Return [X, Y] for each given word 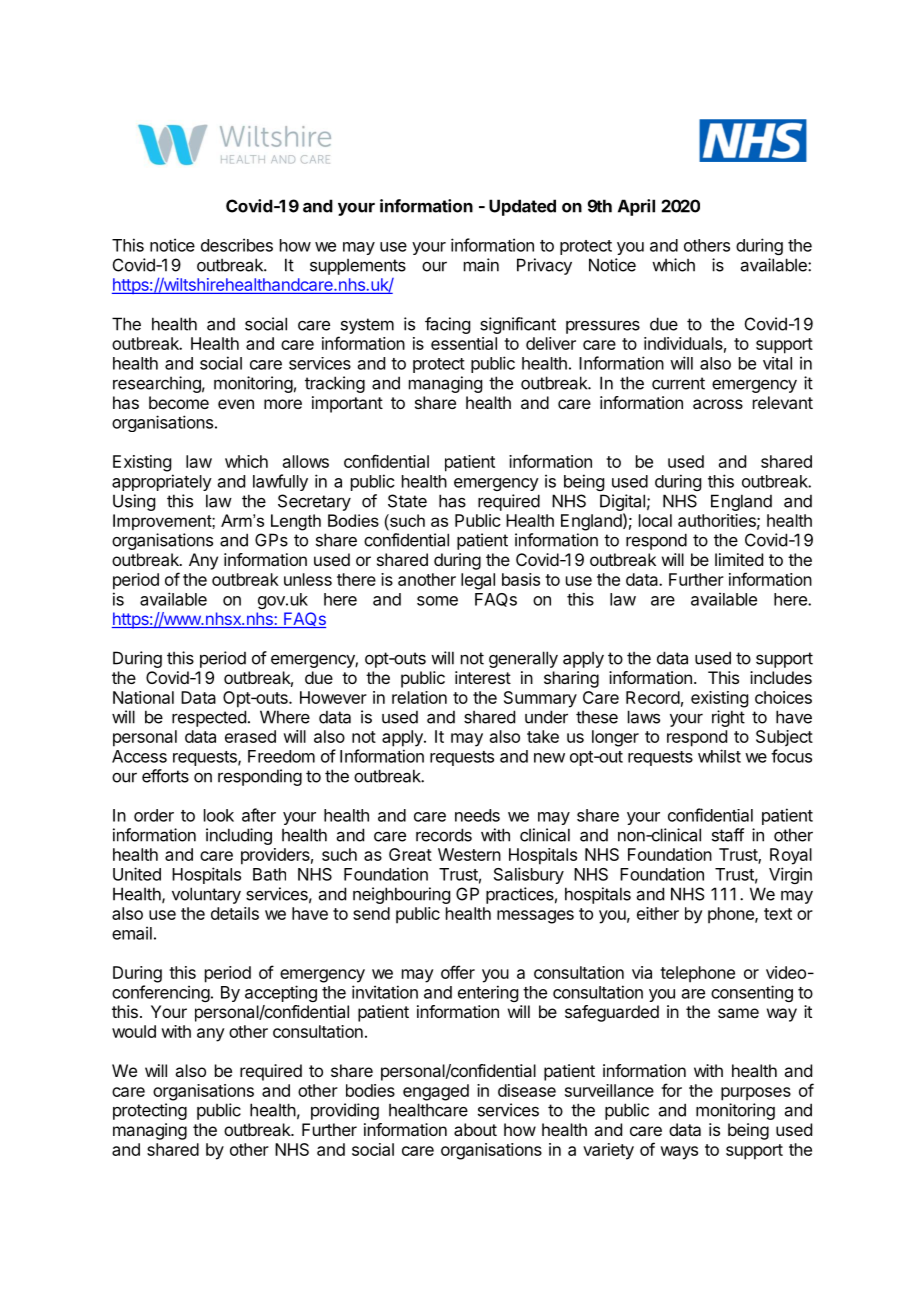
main [481, 265]
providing [345, 1111]
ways [679, 1153]
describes [237, 245]
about [475, 1129]
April [636, 207]
